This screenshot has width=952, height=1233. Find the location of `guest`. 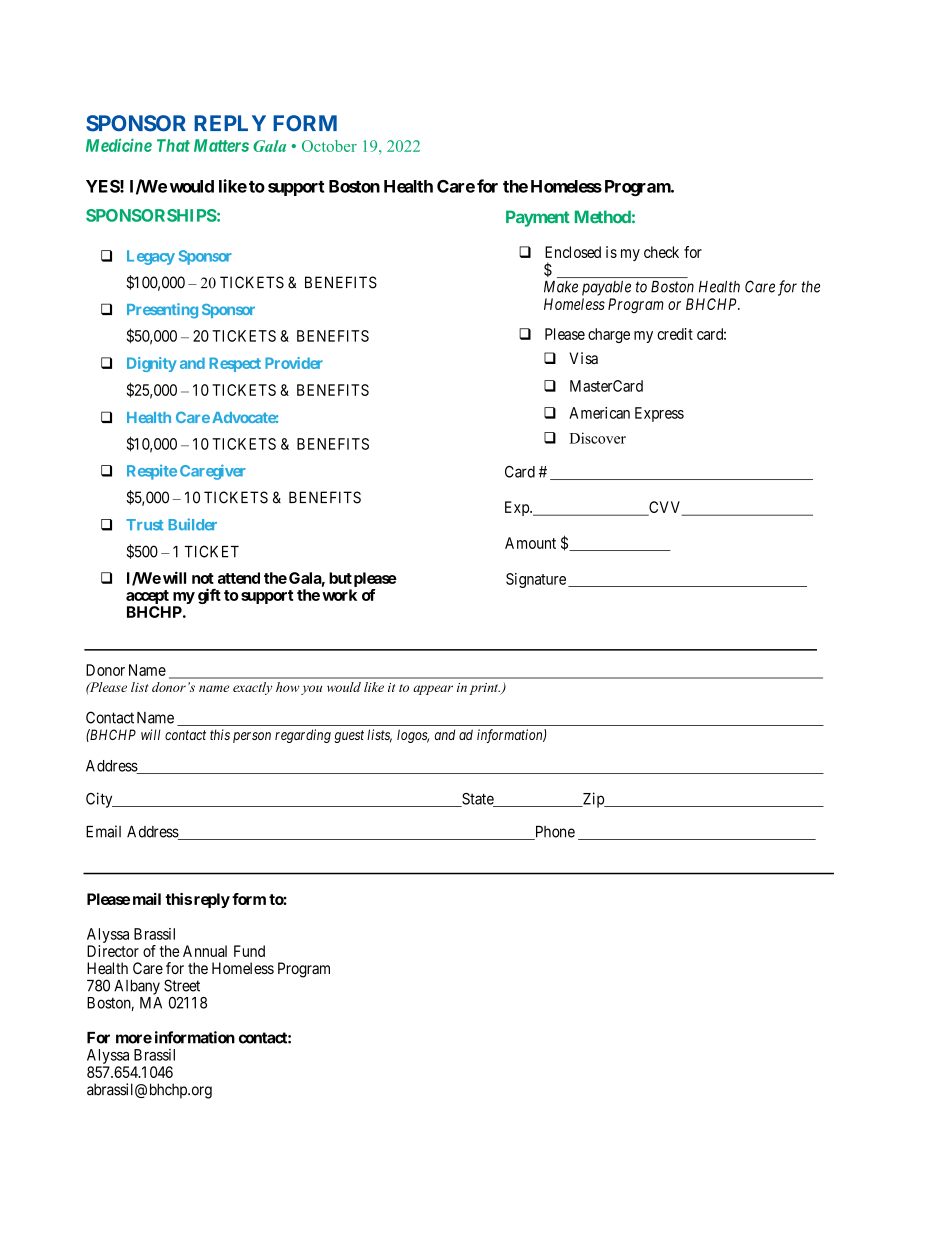

guest is located at coordinates (349, 736).
